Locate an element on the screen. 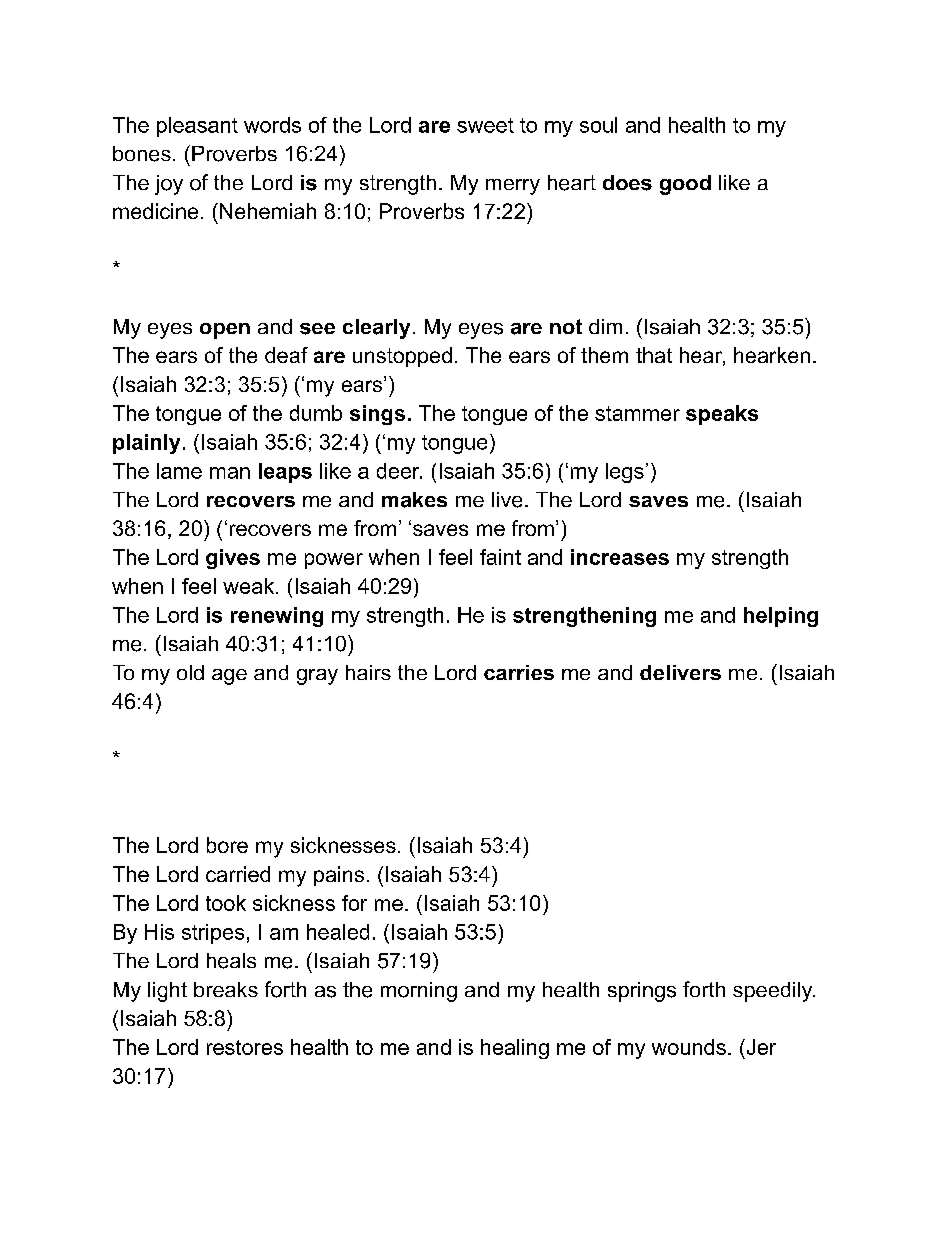  open is located at coordinates (225, 331).
